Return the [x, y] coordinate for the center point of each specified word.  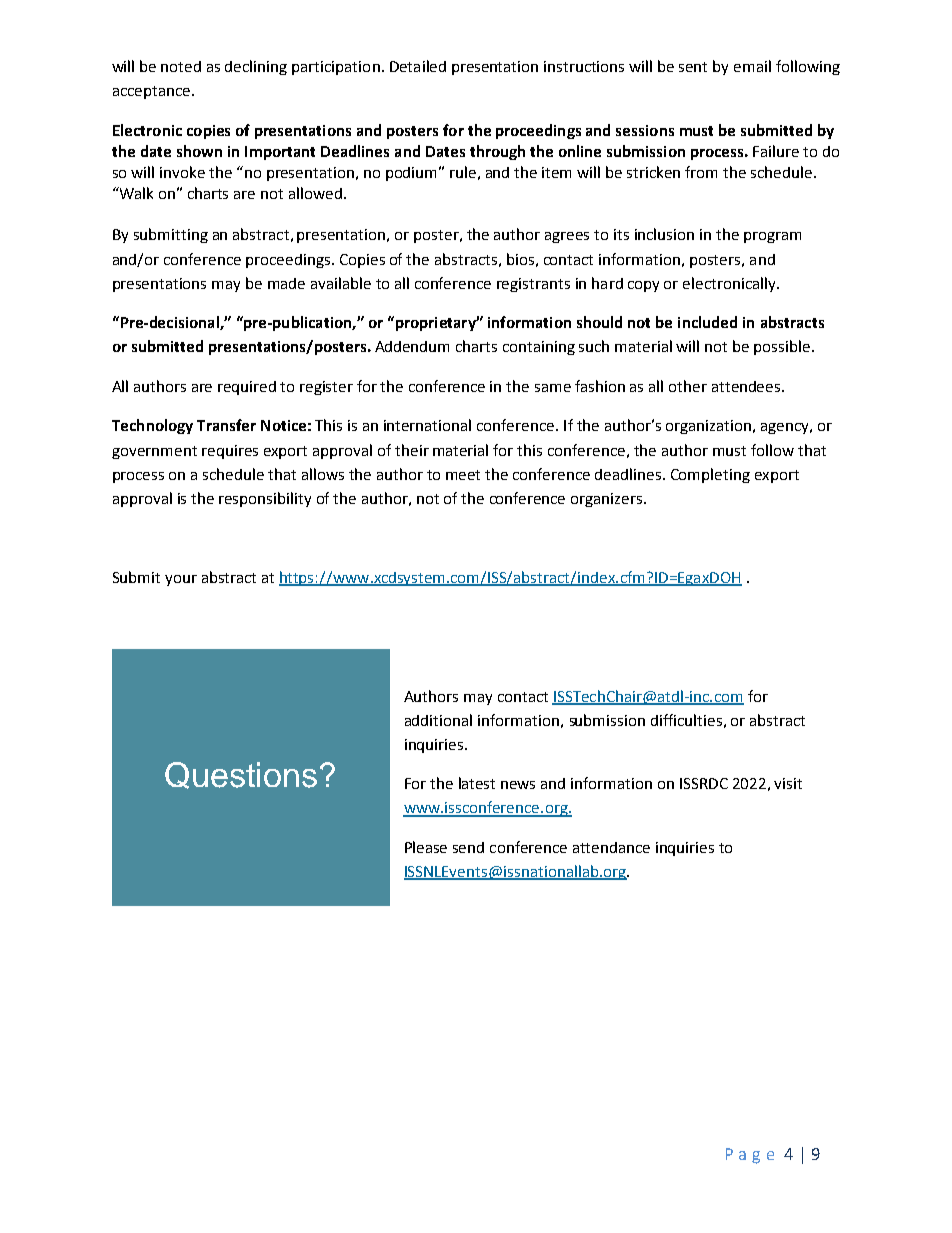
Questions [241, 775]
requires [230, 452]
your [181, 580]
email [752, 66]
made [286, 283]
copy [643, 286]
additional [438, 720]
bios [520, 259]
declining [256, 67]
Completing [710, 475]
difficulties [686, 720]
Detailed [418, 66]
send [468, 847]
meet [463, 475]
